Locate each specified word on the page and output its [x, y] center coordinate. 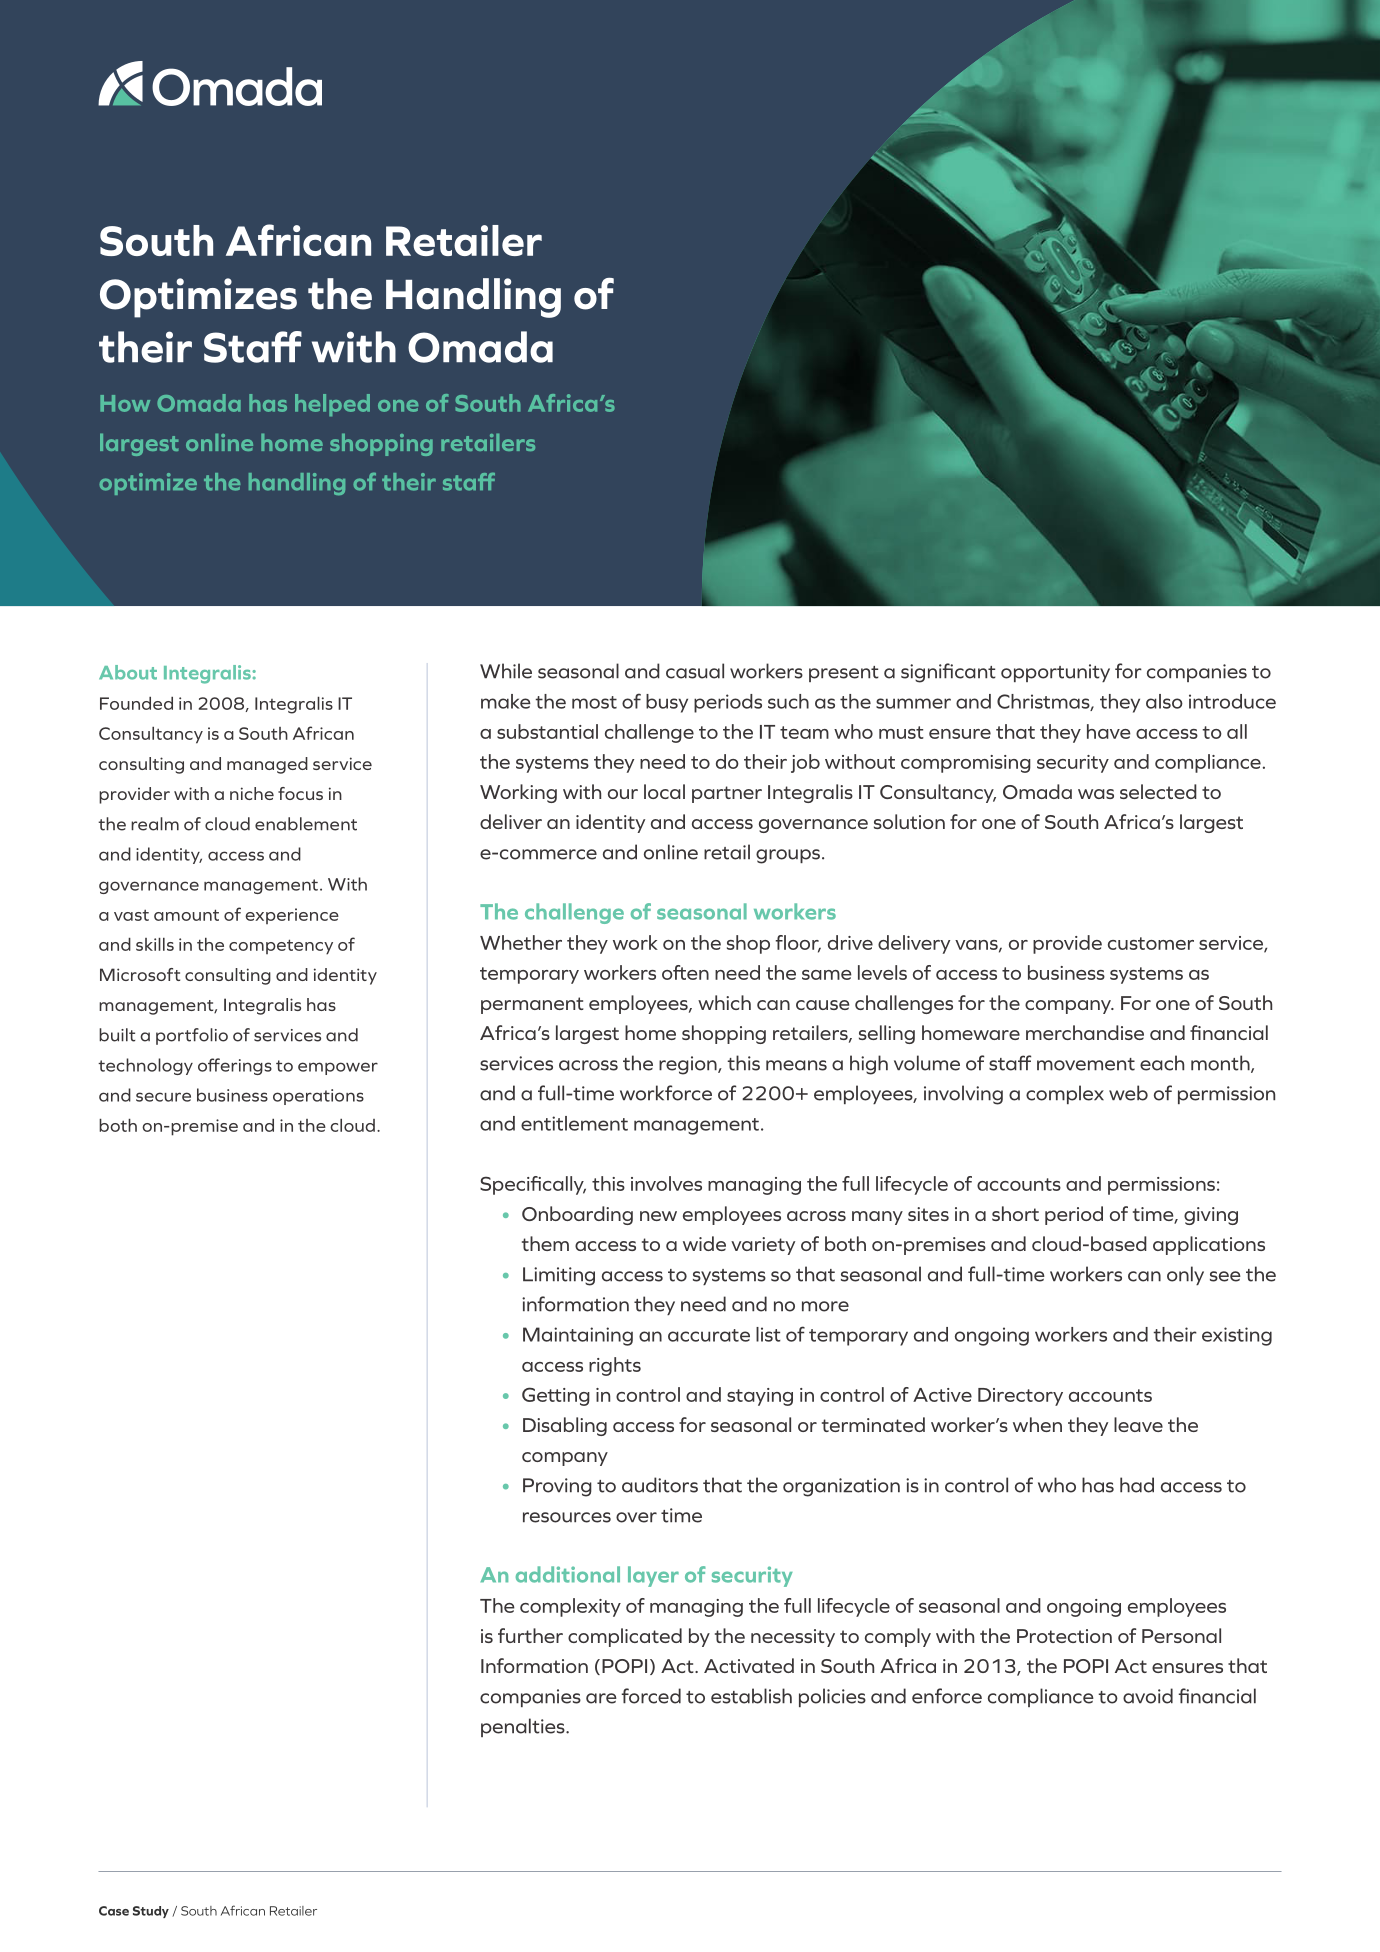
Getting [556, 1396]
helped [332, 405]
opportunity [1055, 673]
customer [1151, 943]
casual [695, 671]
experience [292, 916]
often [685, 972]
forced [651, 1696]
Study [151, 1912]
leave [1138, 1424]
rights [615, 1366]
